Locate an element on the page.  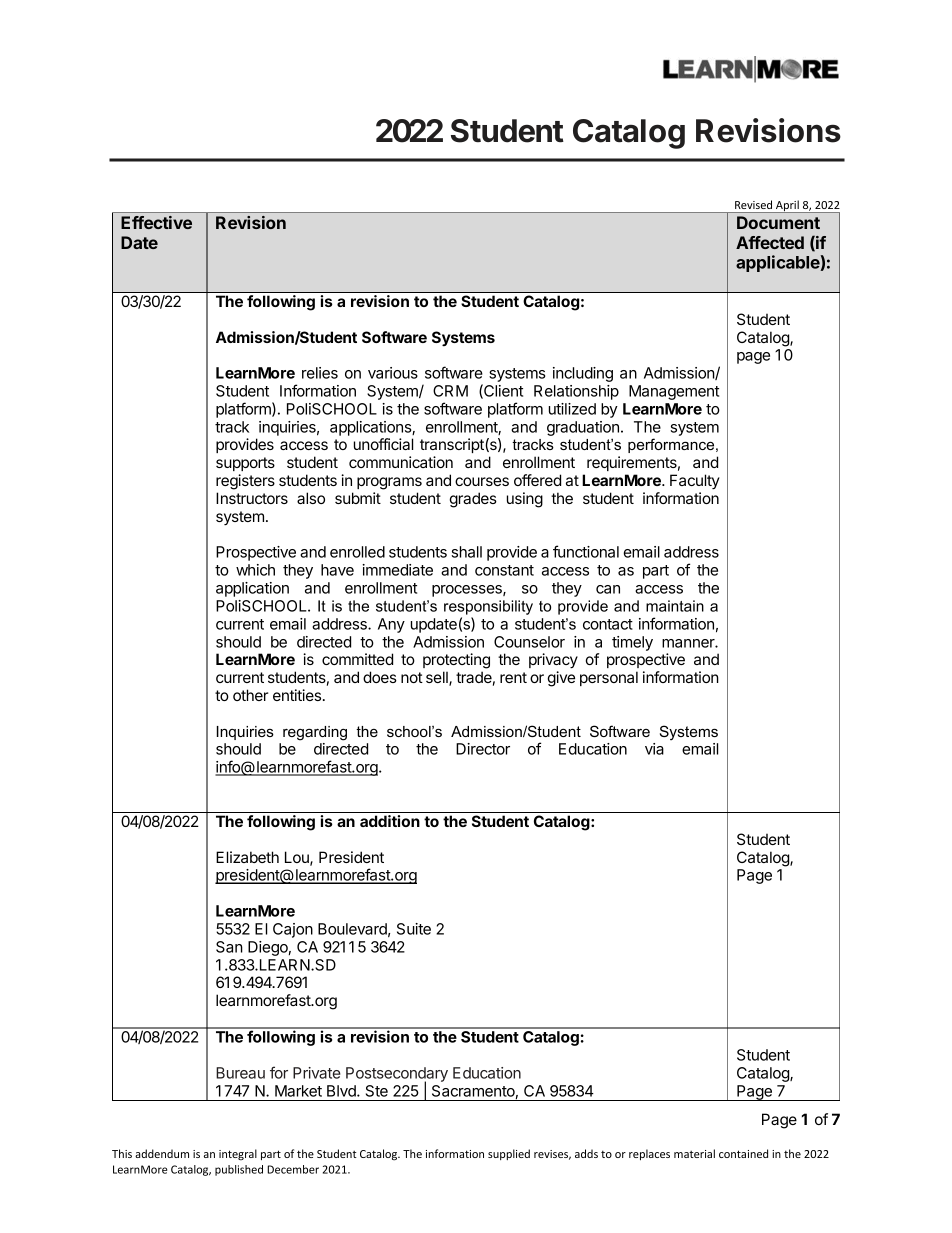
via is located at coordinates (654, 749).
